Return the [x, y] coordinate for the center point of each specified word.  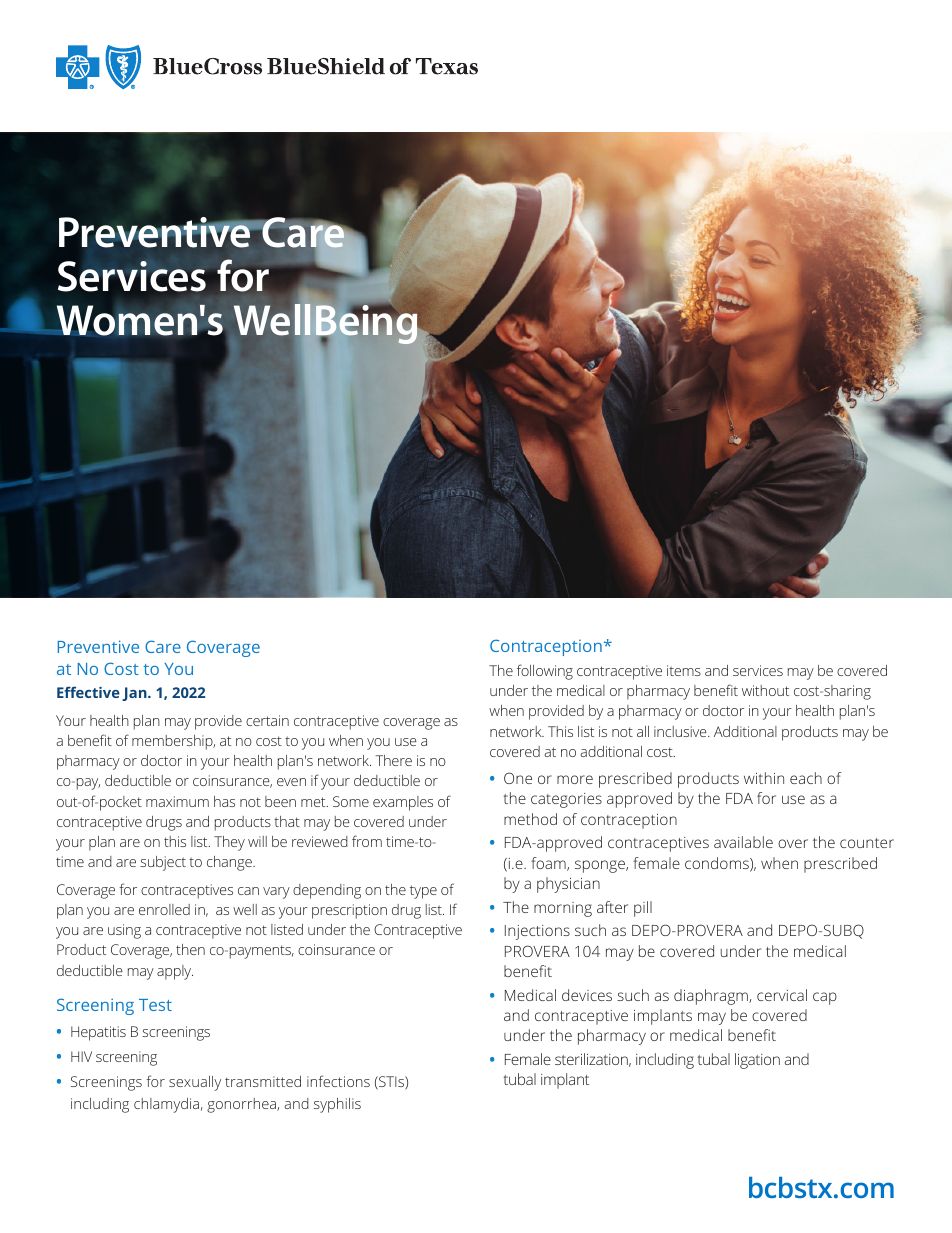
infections [338, 1081]
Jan [135, 694]
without [765, 690]
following [545, 672]
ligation [757, 1061]
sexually [195, 1083]
